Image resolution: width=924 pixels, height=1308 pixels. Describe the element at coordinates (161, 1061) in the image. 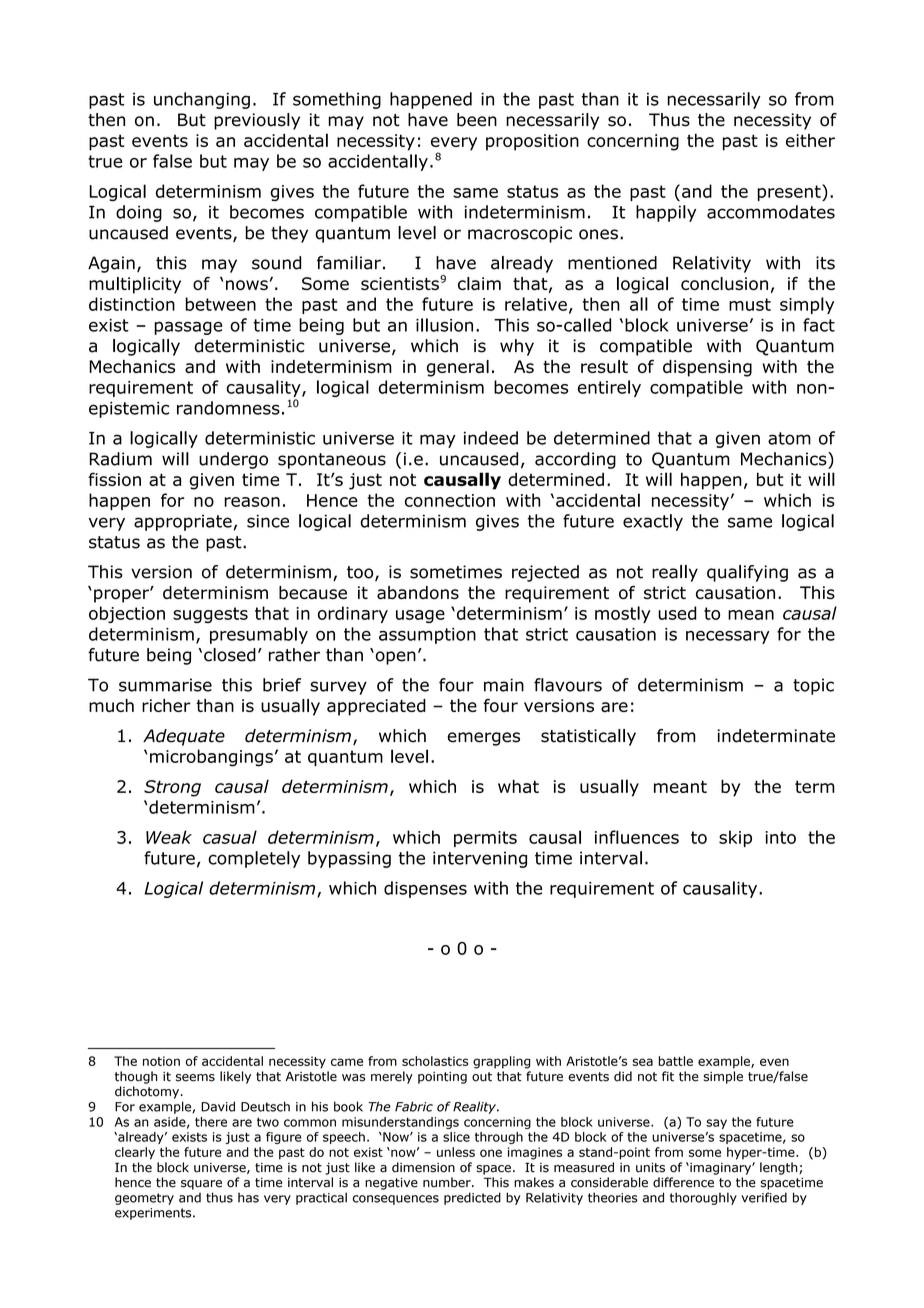

I see `notion` at that location.
